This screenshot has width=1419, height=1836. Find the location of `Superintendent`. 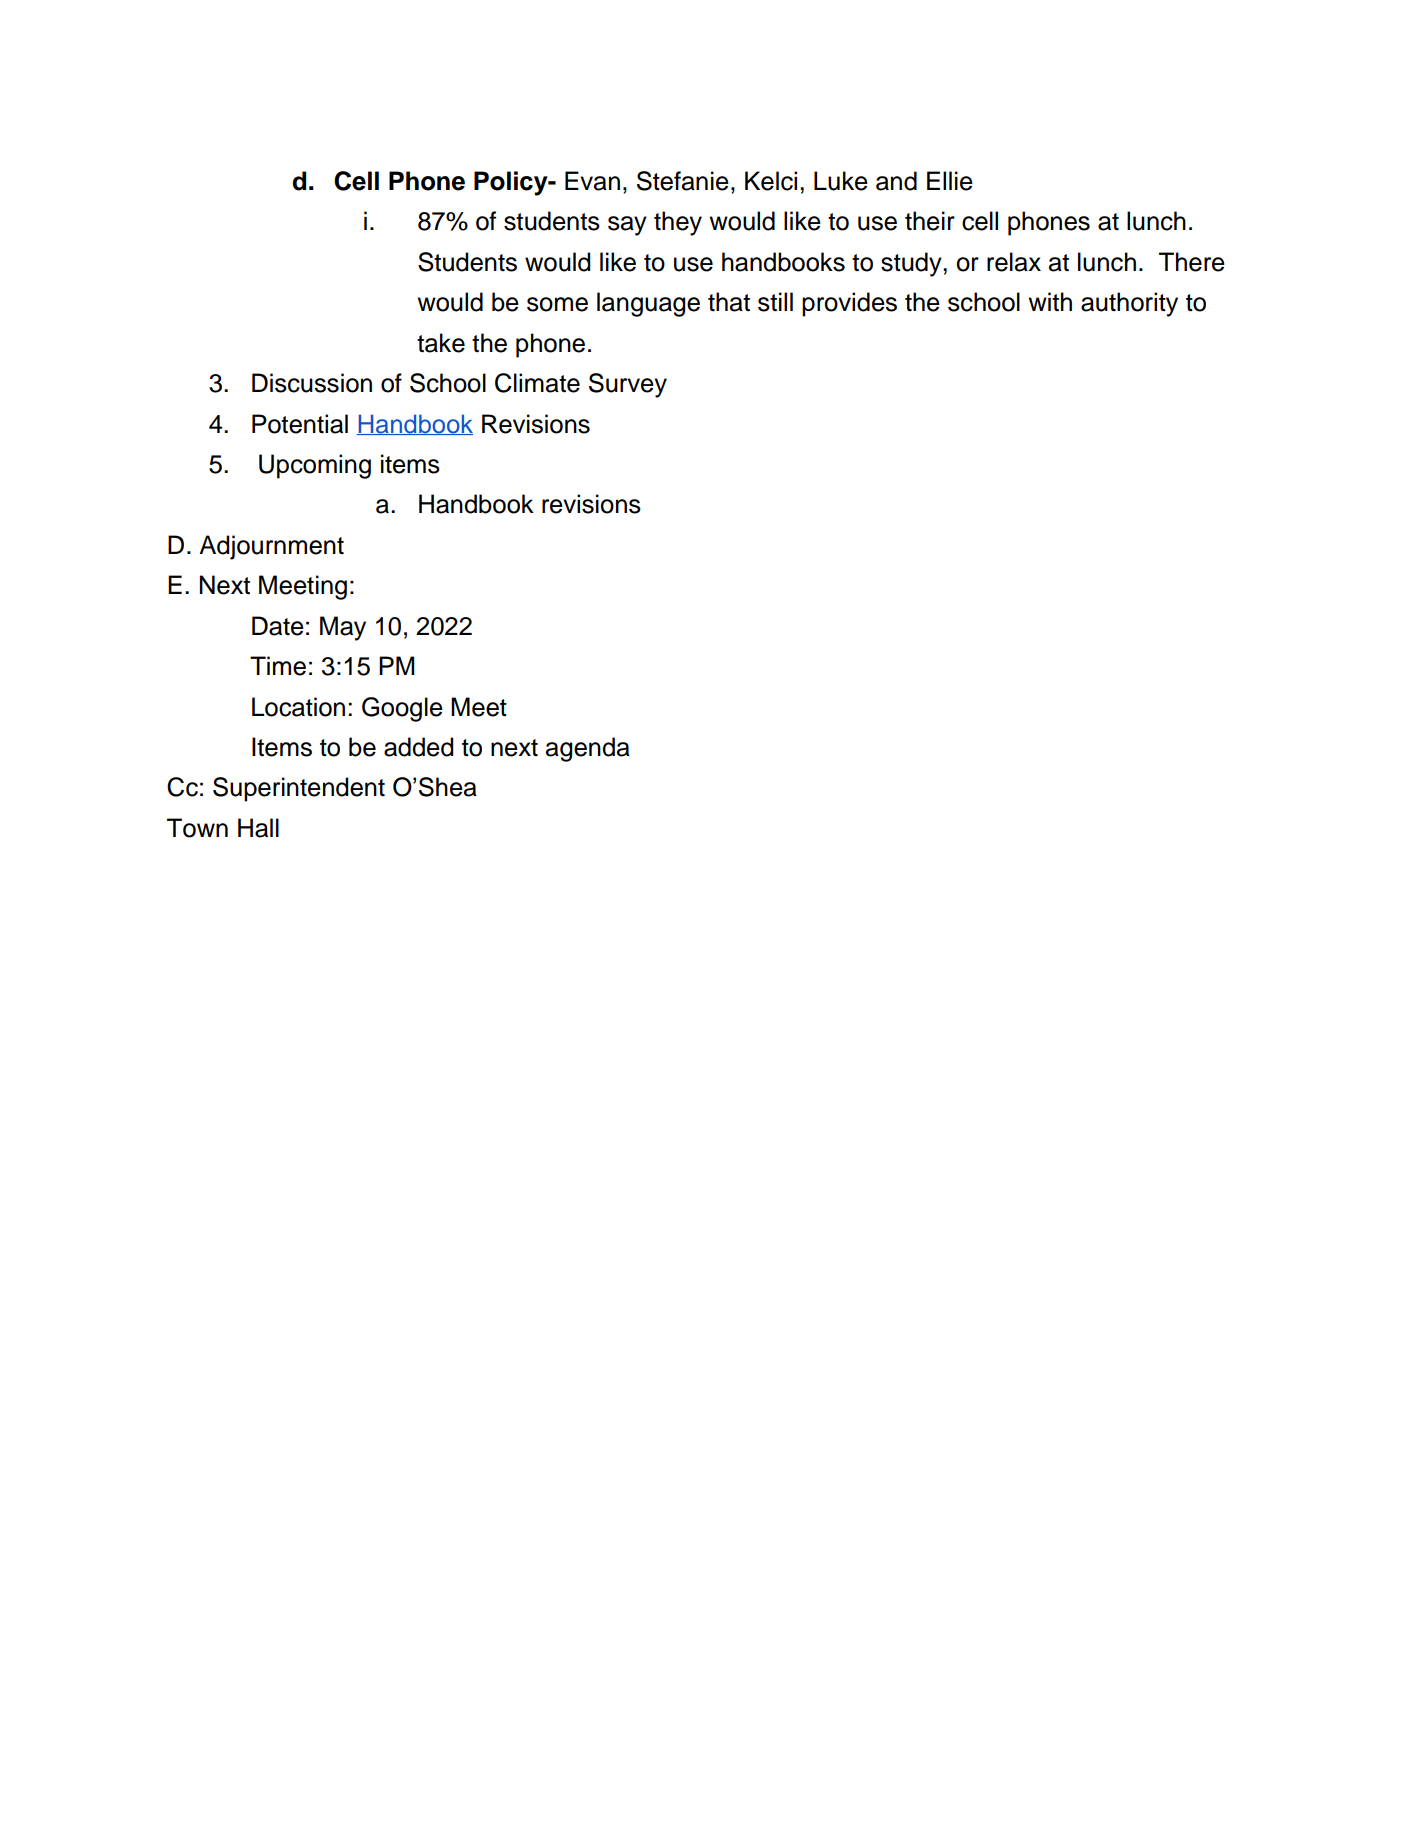

Superintendent is located at coordinates (299, 789).
